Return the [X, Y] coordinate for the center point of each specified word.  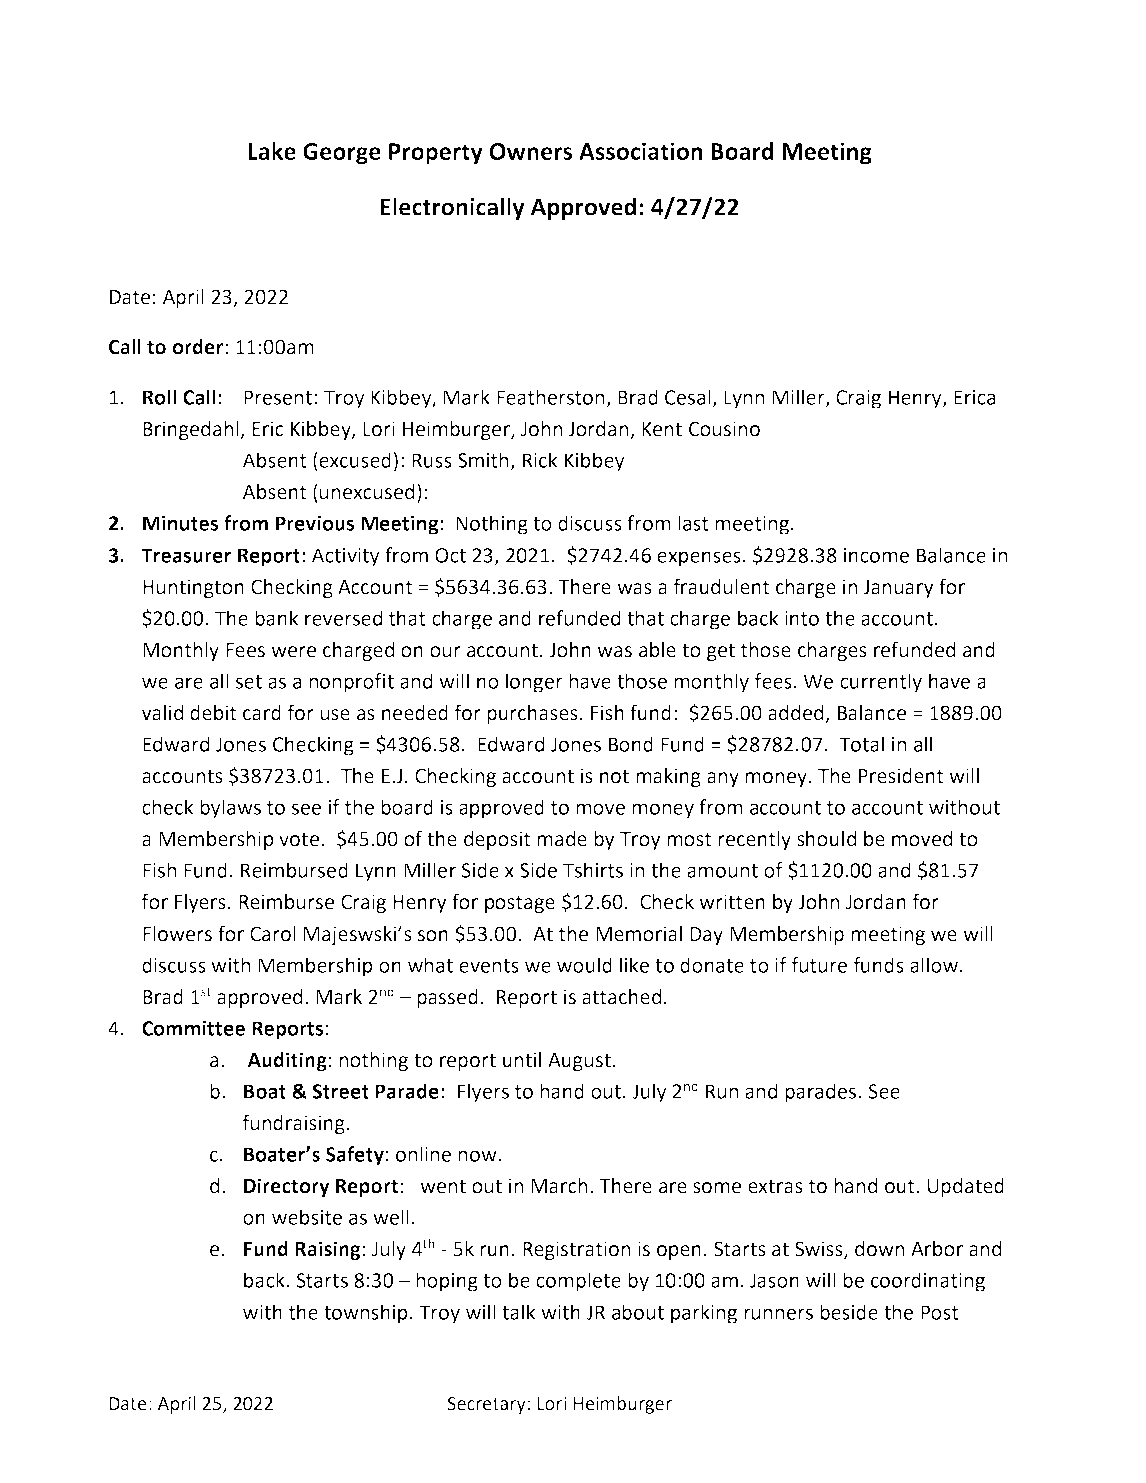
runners [778, 1314]
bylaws [230, 809]
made [562, 839]
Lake [272, 151]
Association [641, 151]
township [366, 1314]
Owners [531, 151]
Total [861, 744]
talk [519, 1312]
